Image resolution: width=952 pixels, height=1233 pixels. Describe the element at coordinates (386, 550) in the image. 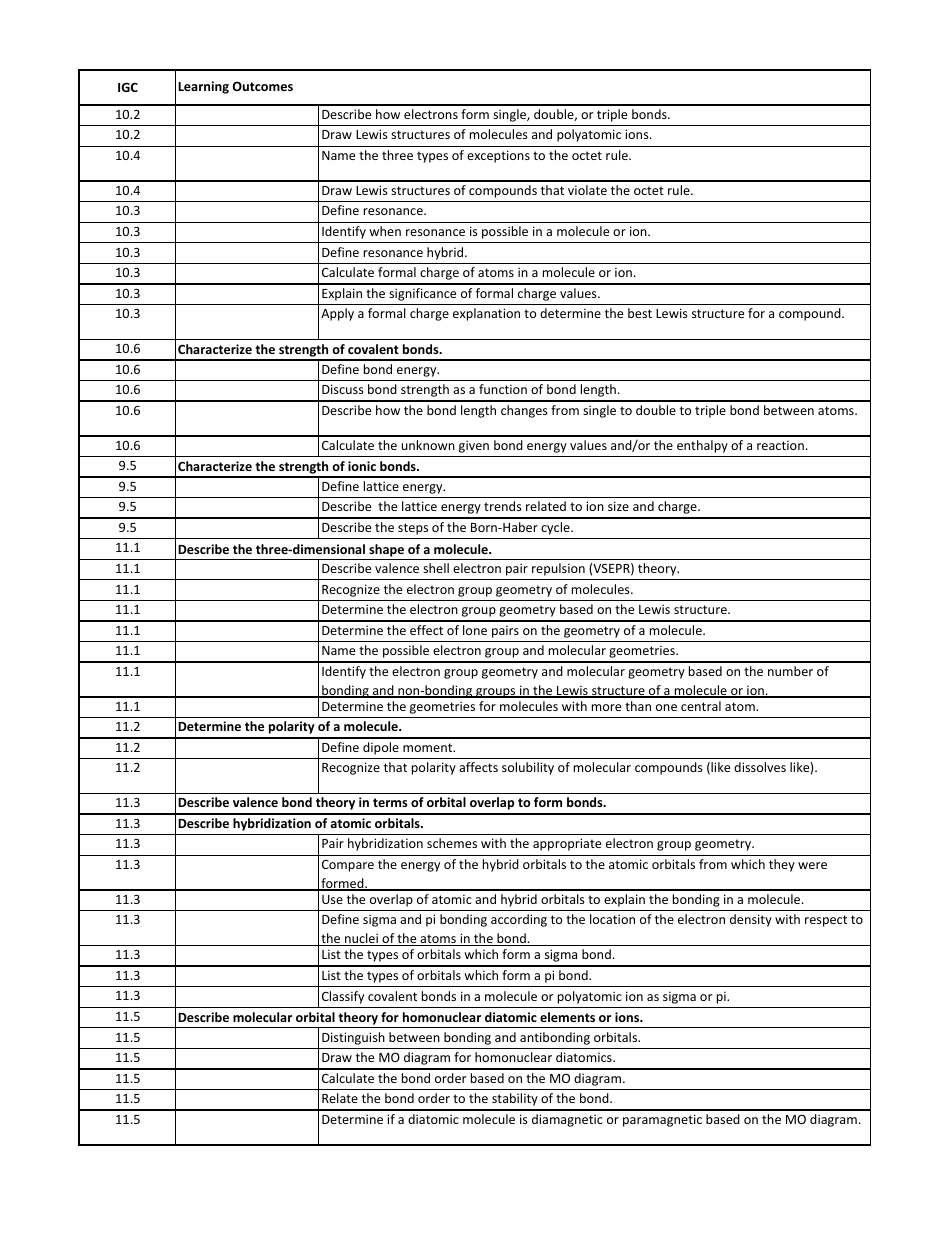

I see `shape` at that location.
